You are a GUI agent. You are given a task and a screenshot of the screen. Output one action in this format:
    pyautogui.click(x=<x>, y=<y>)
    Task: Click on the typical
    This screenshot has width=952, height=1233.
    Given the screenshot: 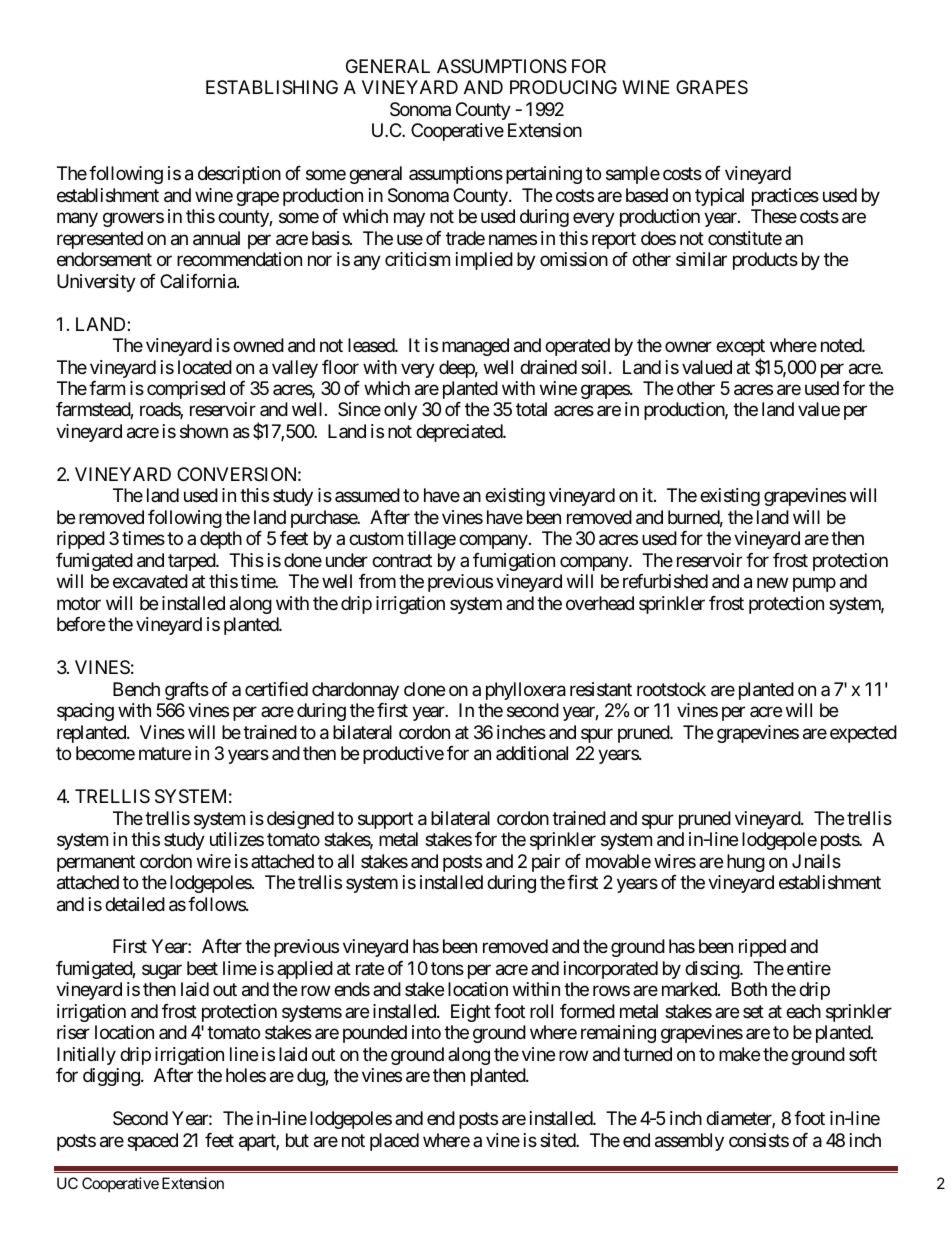 What is the action you would take?
    pyautogui.click(x=719, y=197)
